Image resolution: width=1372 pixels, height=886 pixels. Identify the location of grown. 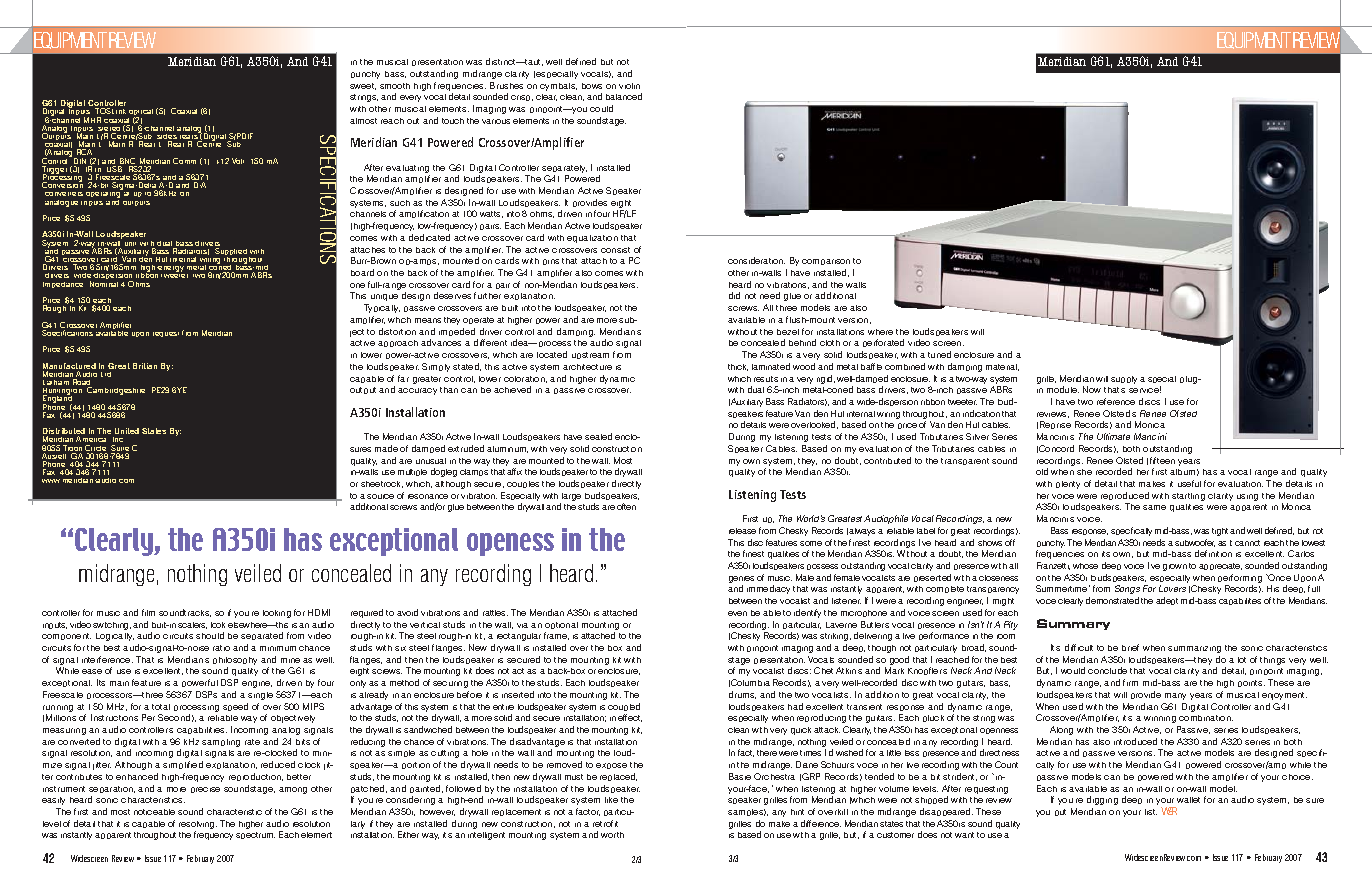
(1175, 567).
